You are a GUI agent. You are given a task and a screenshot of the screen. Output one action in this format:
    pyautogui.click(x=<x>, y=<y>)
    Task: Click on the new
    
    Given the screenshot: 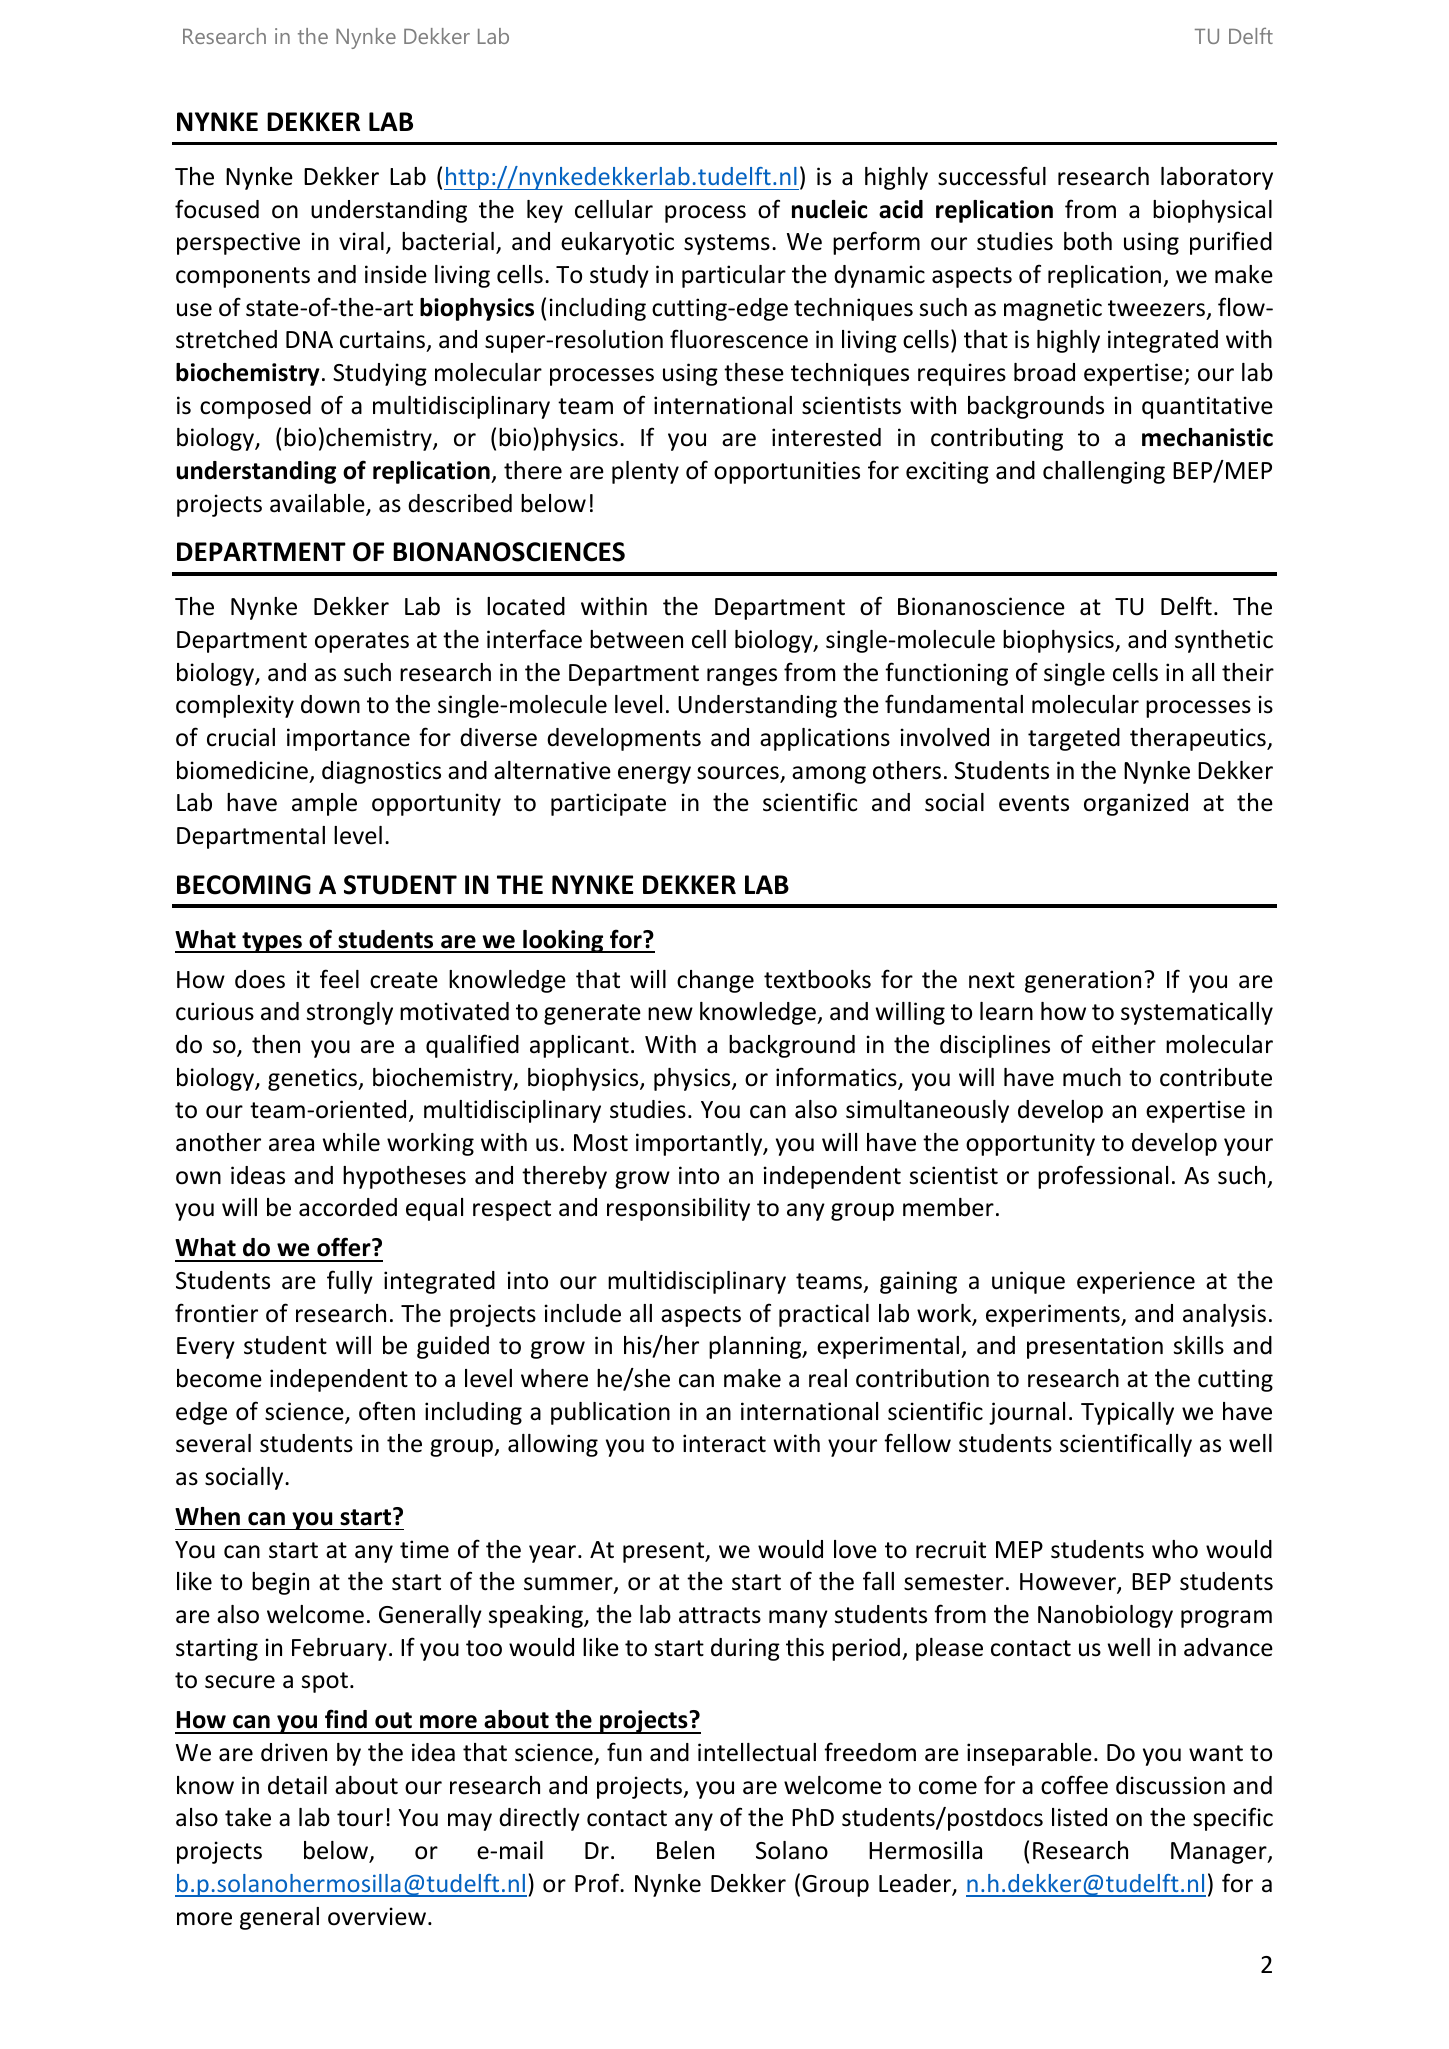 What is the action you would take?
    pyautogui.click(x=670, y=1014)
